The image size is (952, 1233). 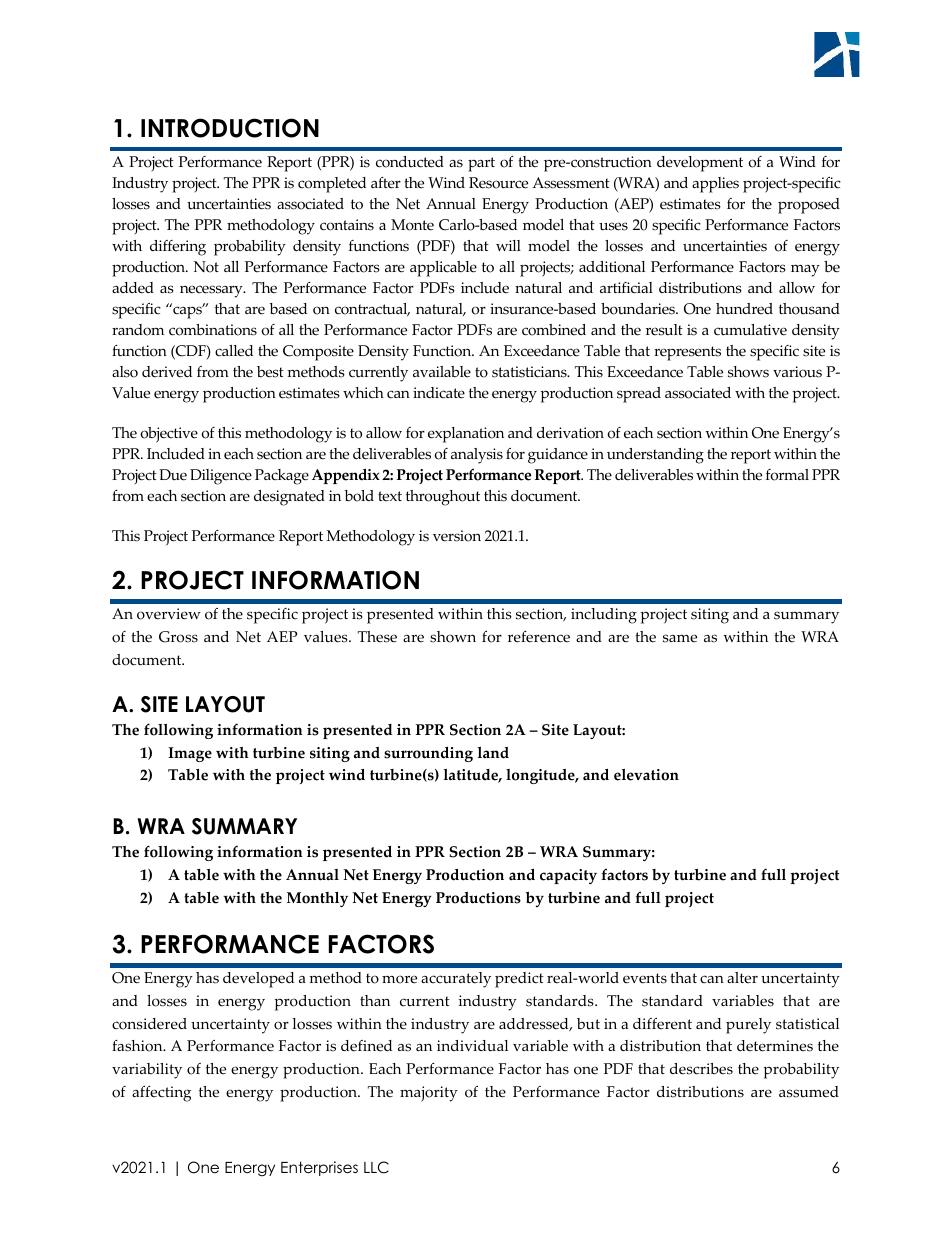 What do you see at coordinates (453, 637) in the image?
I see `shown` at bounding box center [453, 637].
